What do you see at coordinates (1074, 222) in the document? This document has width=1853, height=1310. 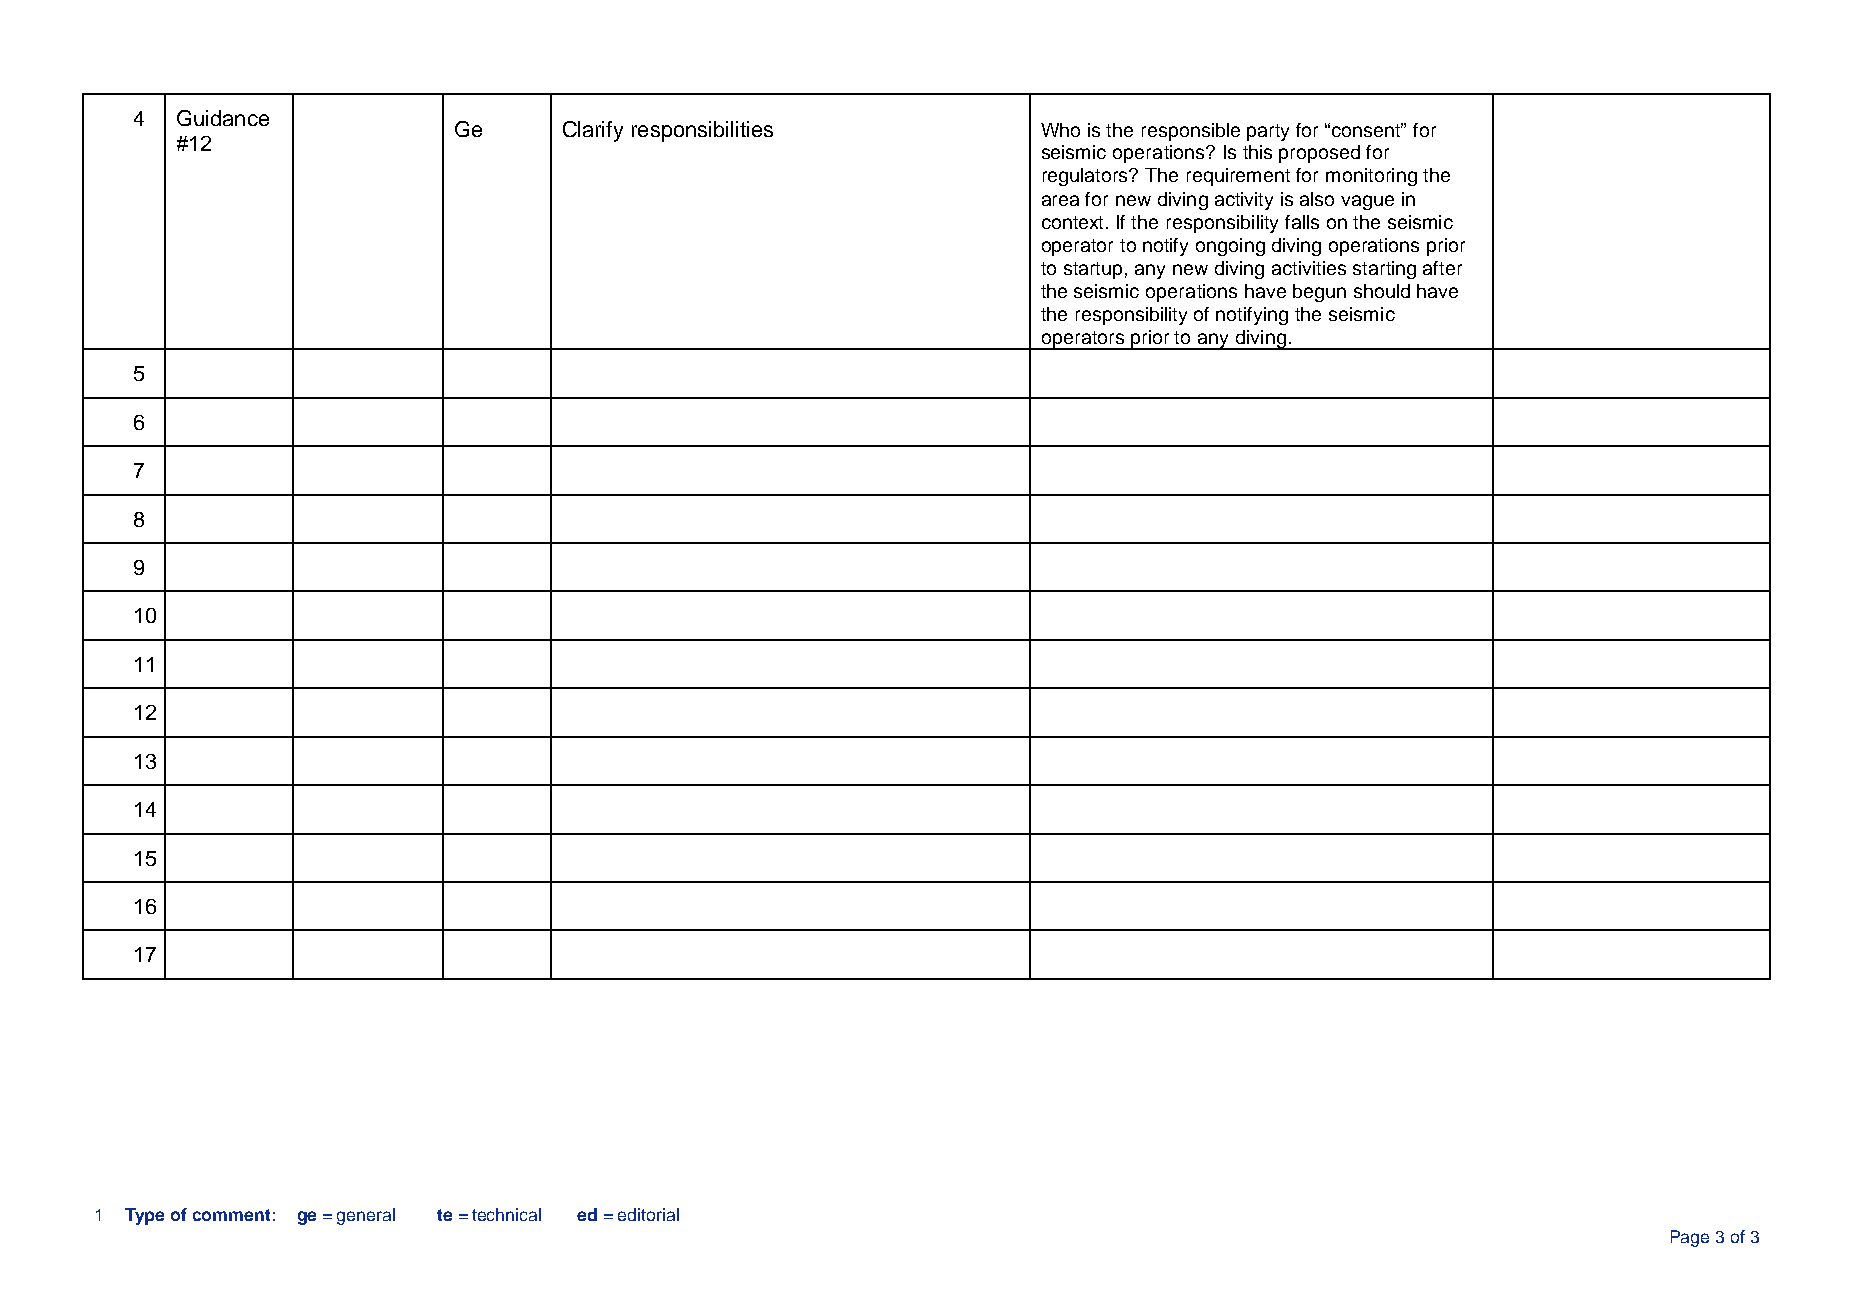 I see `context` at bounding box center [1074, 222].
